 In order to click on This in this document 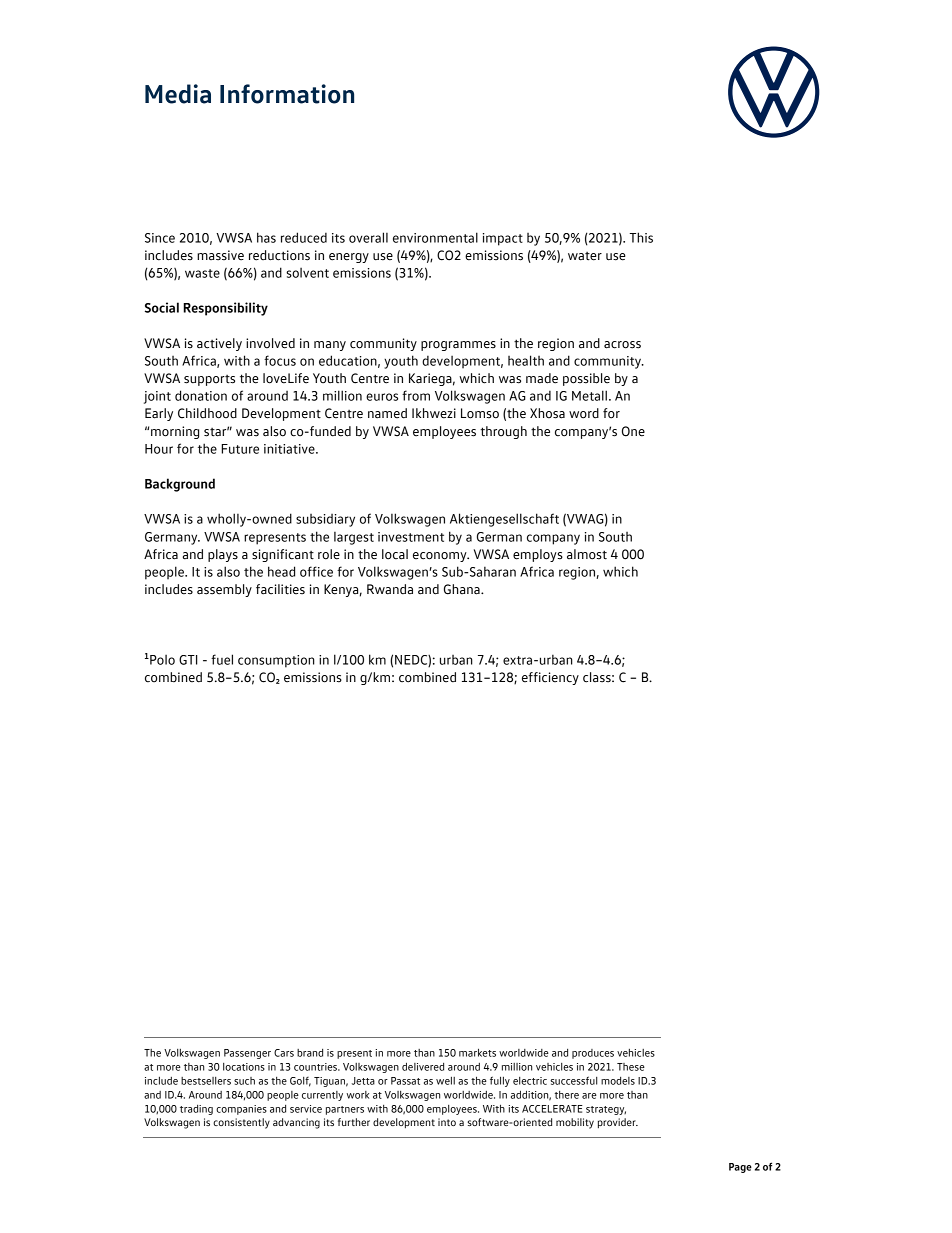, I will do `click(641, 237)`.
